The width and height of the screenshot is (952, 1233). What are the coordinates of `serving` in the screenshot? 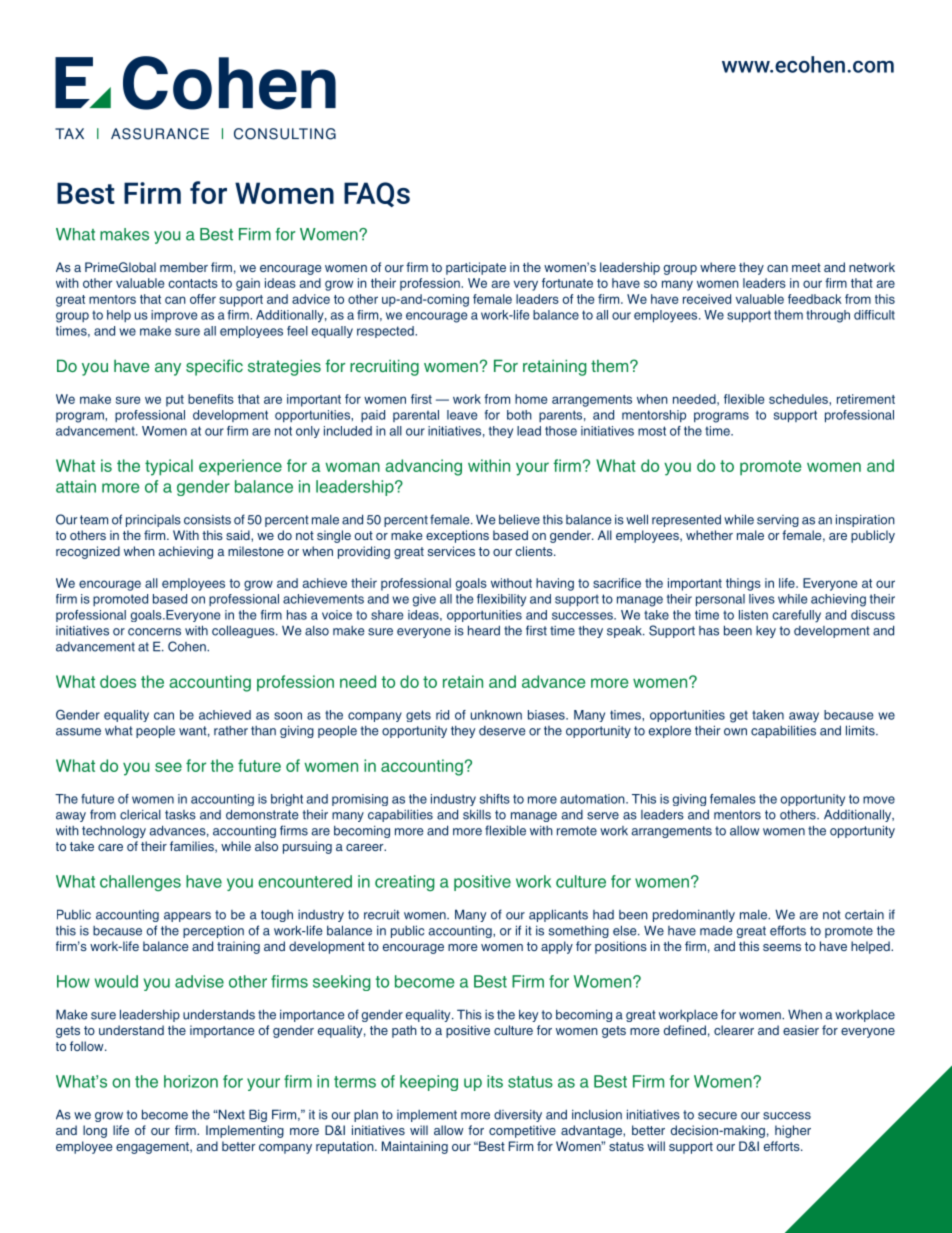 It's located at (778, 521).
